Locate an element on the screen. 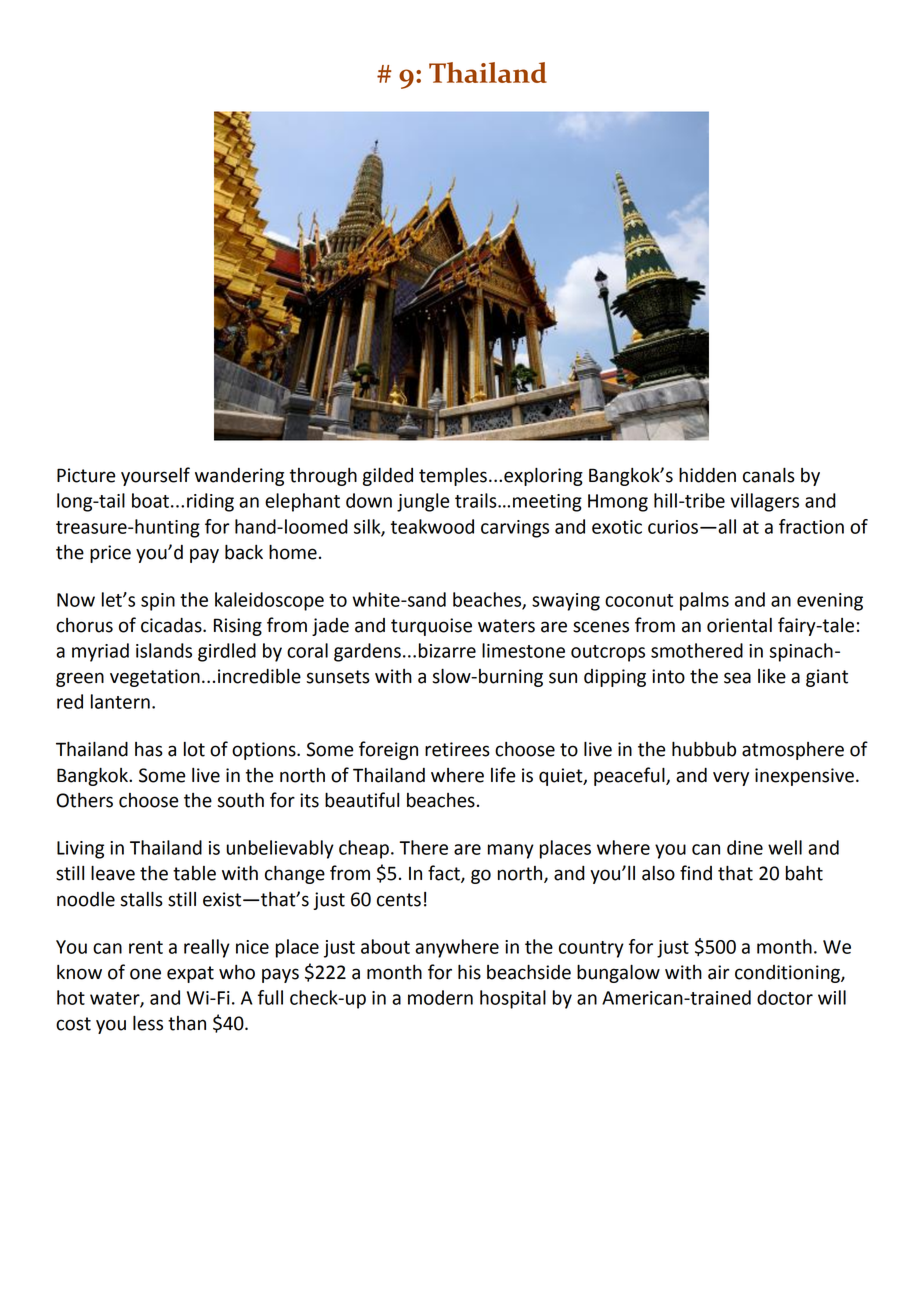  jade is located at coordinates (330, 627).
